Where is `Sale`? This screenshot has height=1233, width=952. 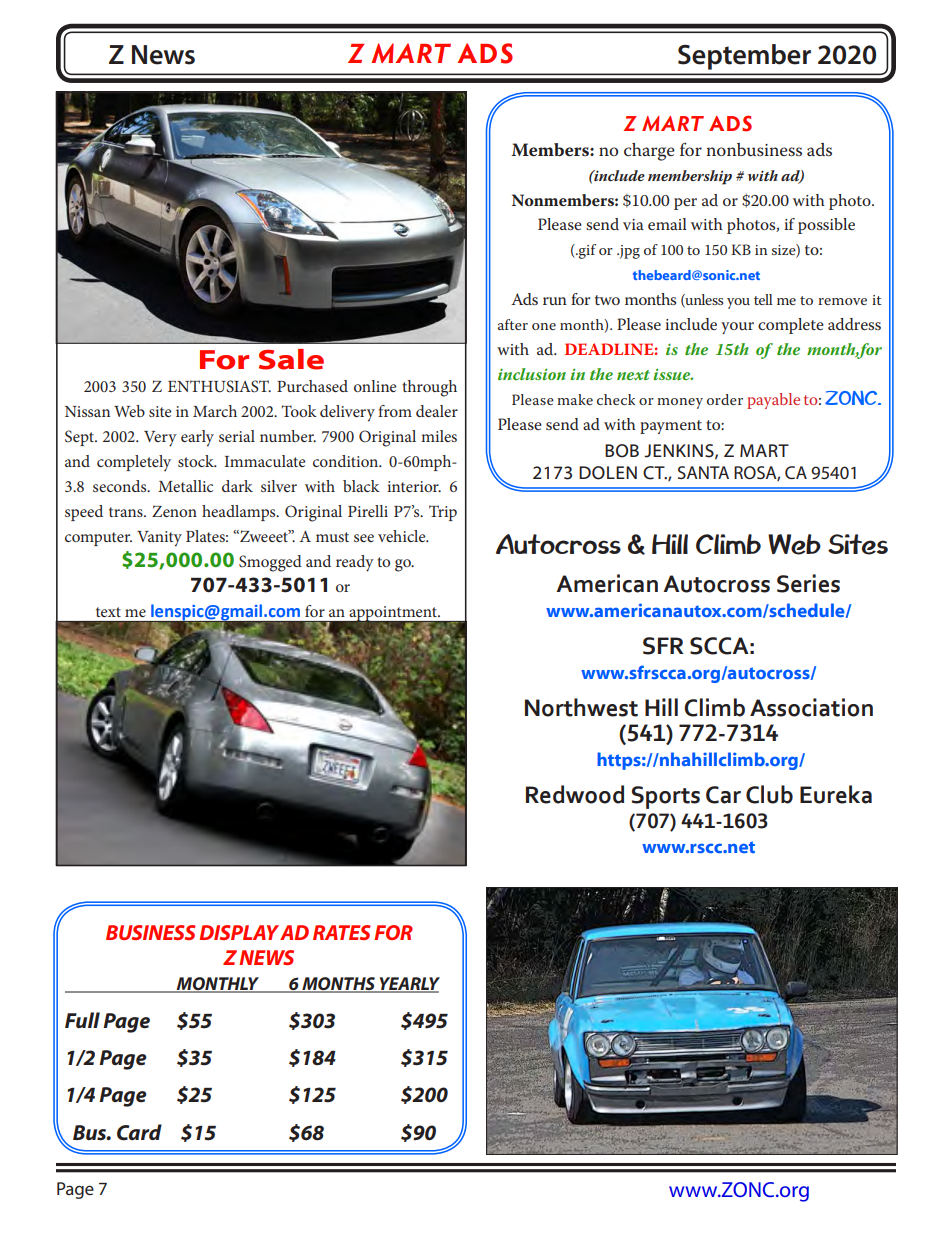
Sale is located at coordinates (291, 359).
